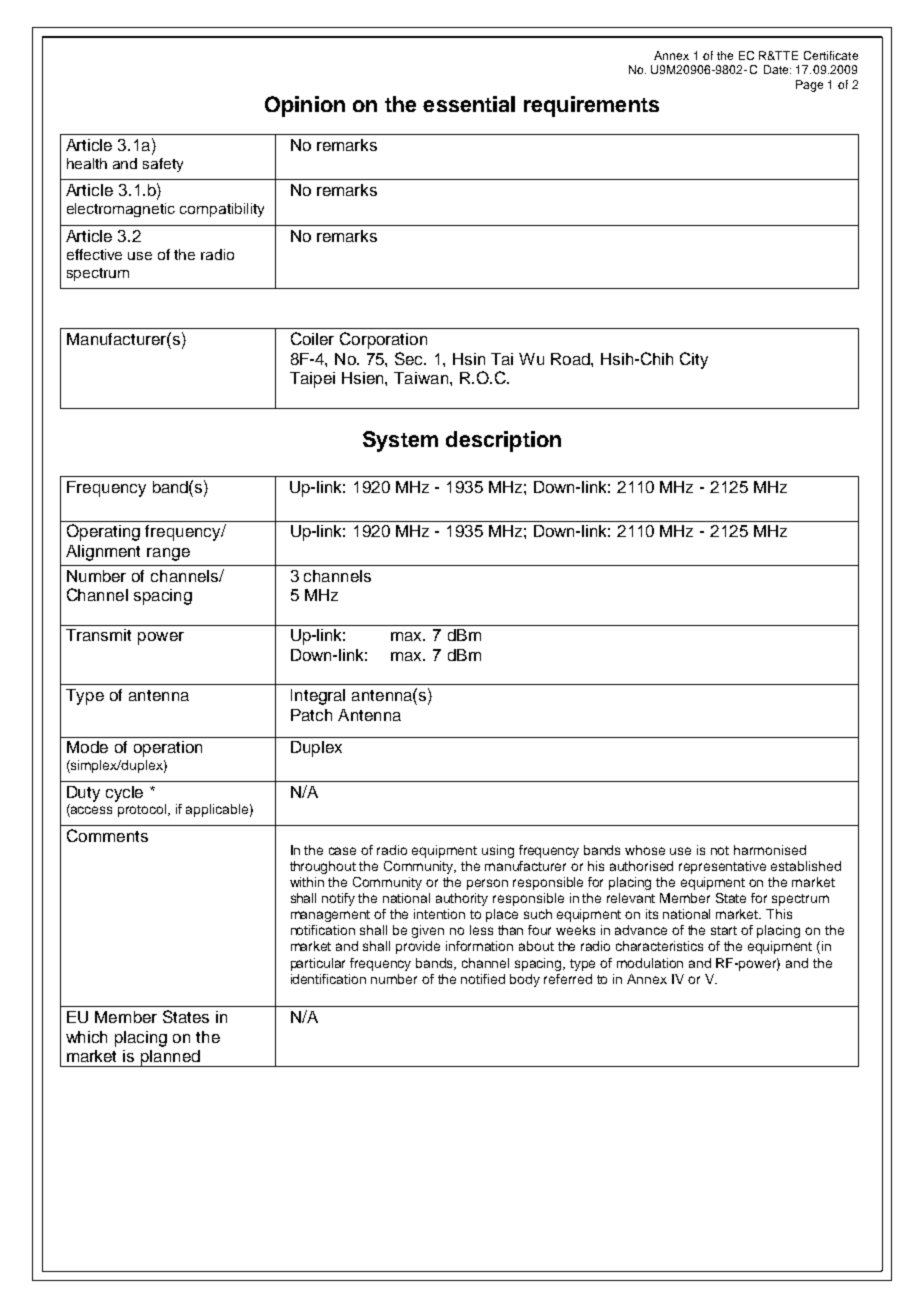 This screenshot has width=924, height=1308. Describe the element at coordinates (170, 1058) in the screenshot. I see `planned` at that location.
